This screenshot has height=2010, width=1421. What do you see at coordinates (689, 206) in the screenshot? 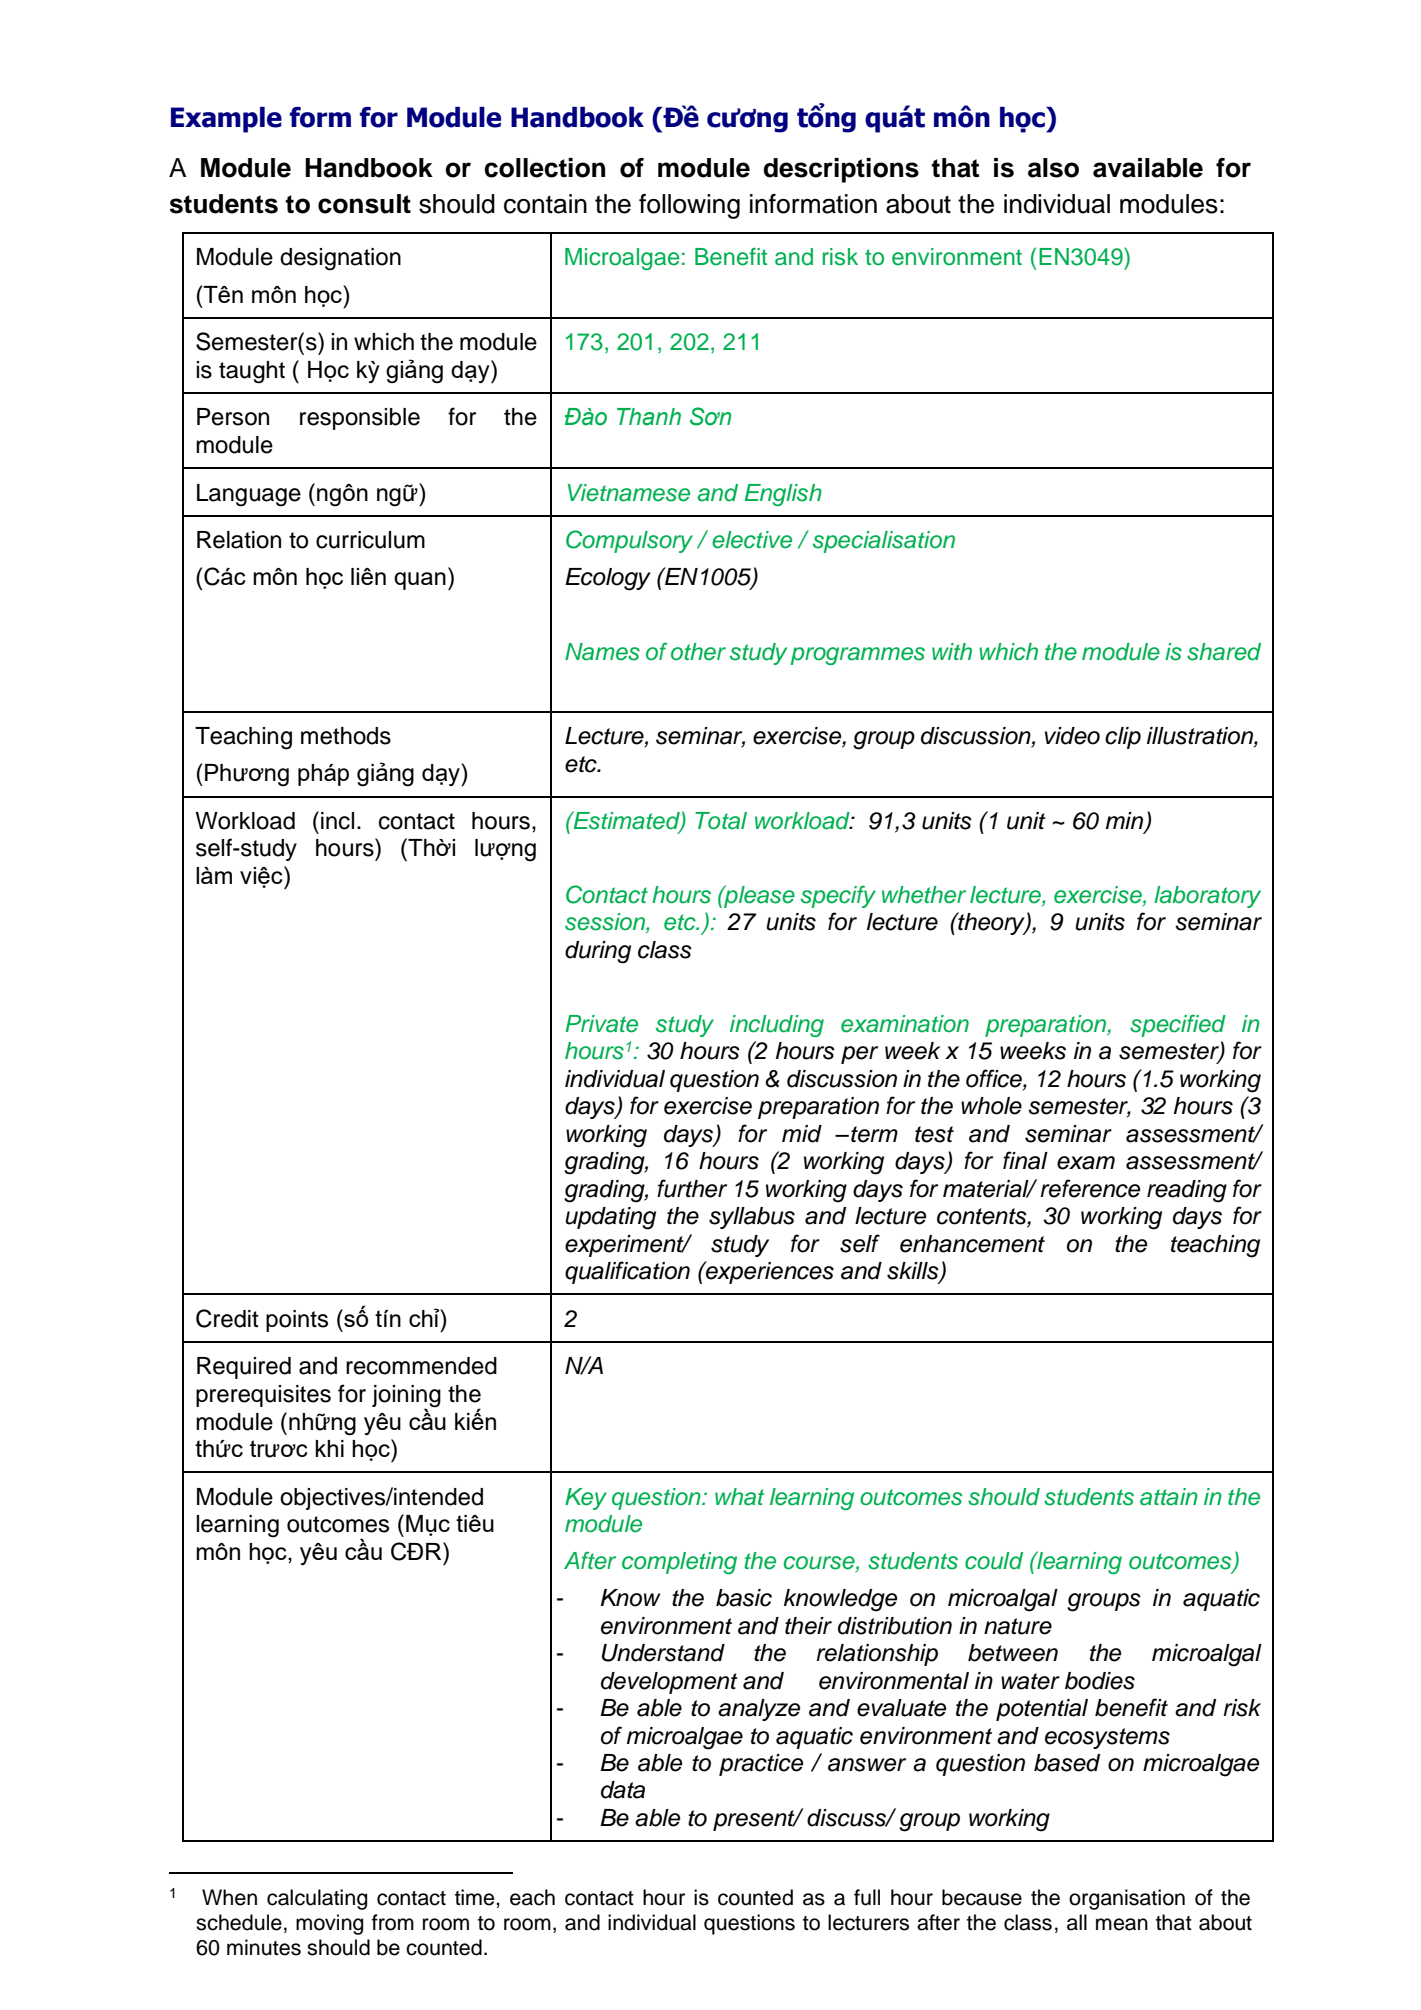
I see `following` at bounding box center [689, 206].
